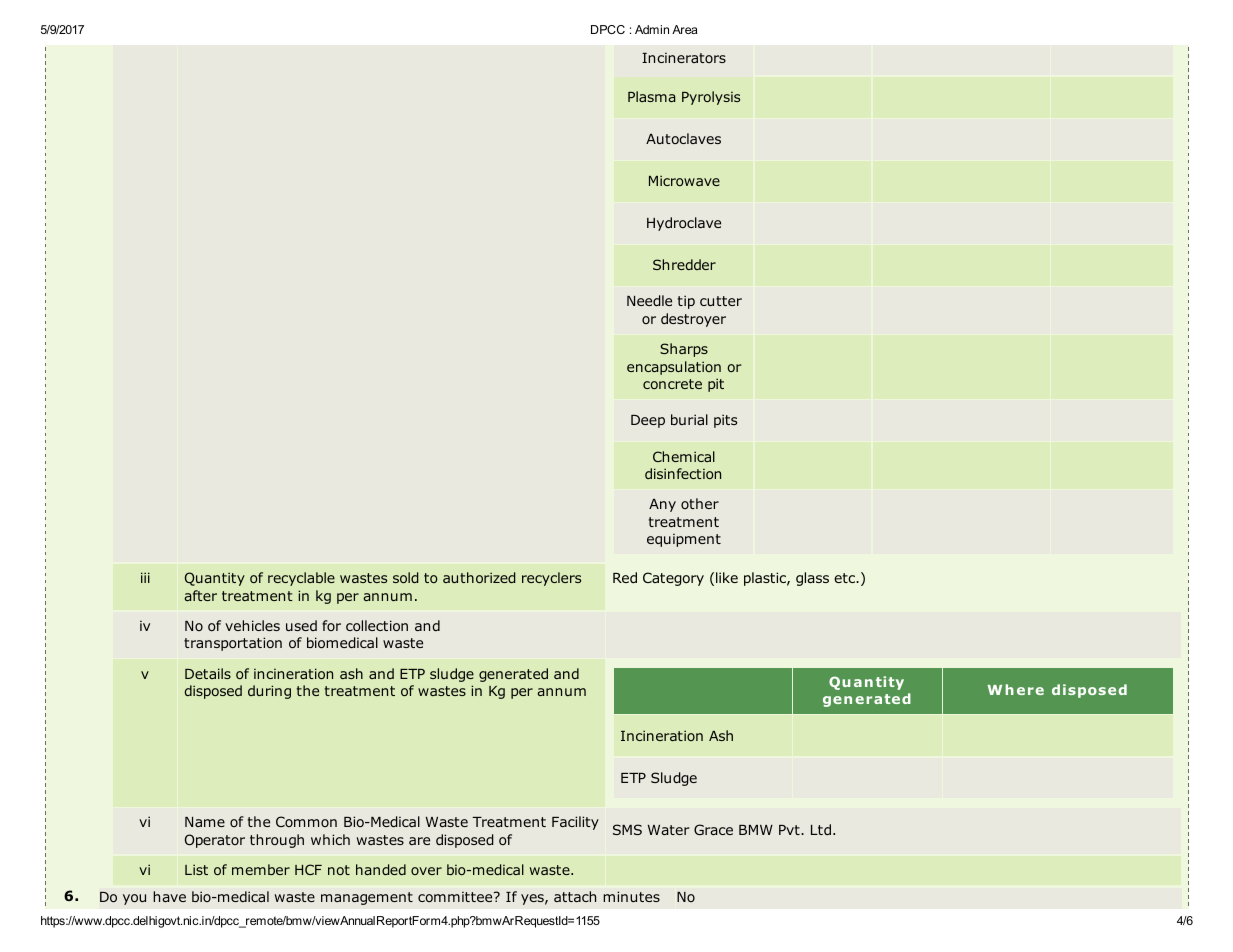 The width and height of the image is (1233, 952). I want to click on Plasma, so click(651, 96).
